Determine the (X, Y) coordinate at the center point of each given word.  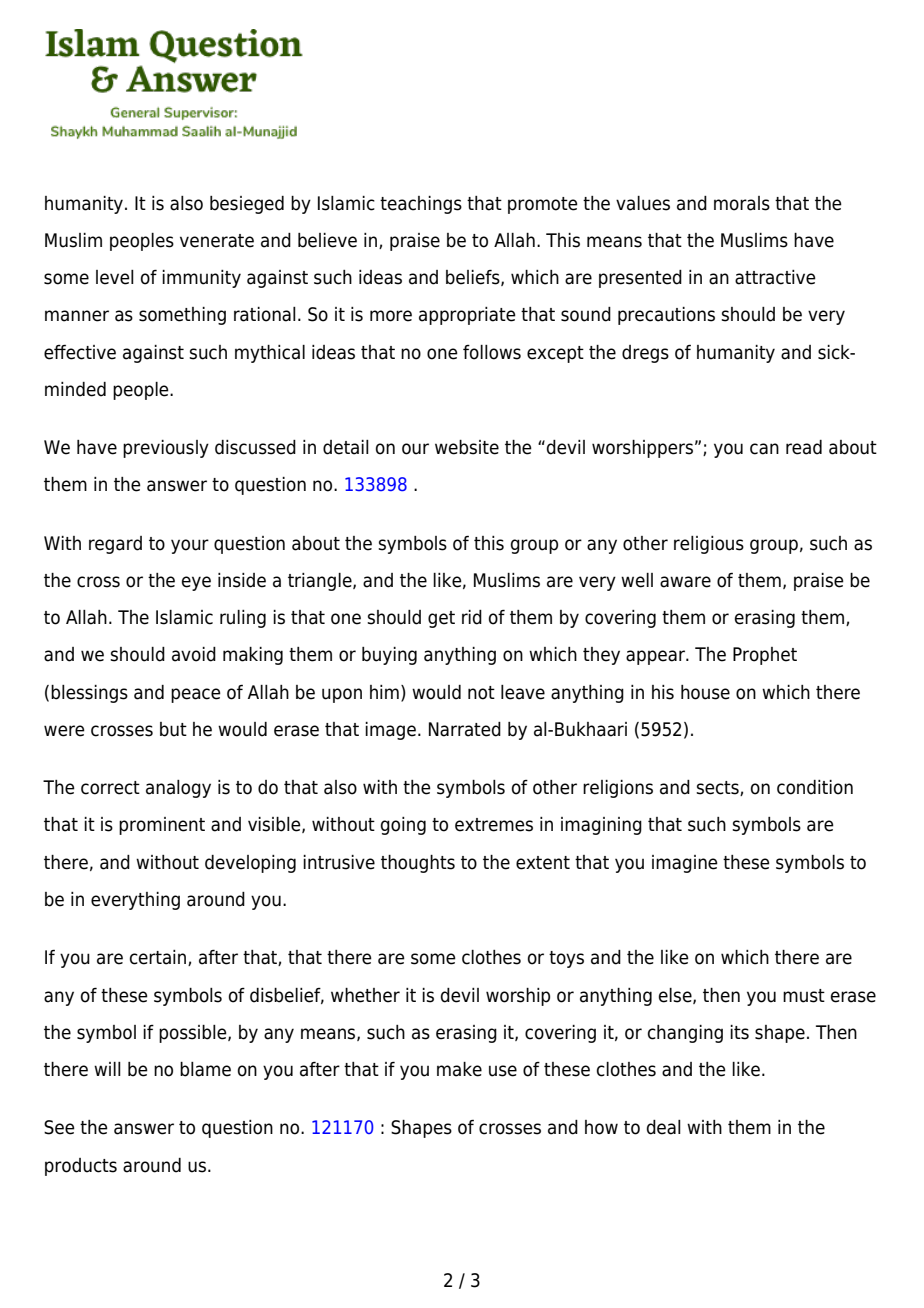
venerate (217, 241)
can (764, 449)
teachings (421, 205)
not (481, 693)
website (467, 447)
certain (159, 958)
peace (196, 695)
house (705, 692)
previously (166, 449)
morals (742, 203)
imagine (685, 864)
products (81, 1167)
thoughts (418, 864)
